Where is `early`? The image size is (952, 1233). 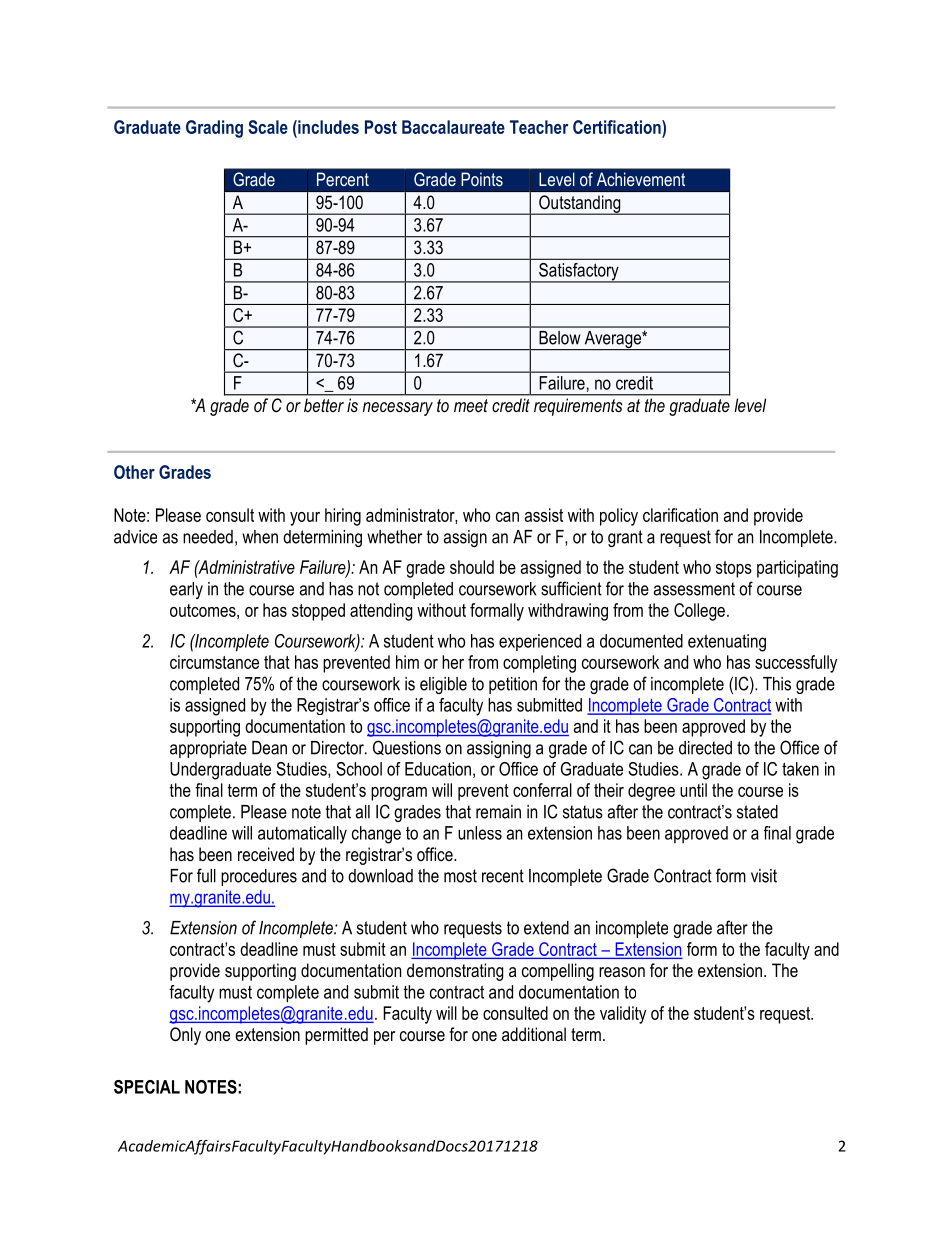
early is located at coordinates (186, 590).
